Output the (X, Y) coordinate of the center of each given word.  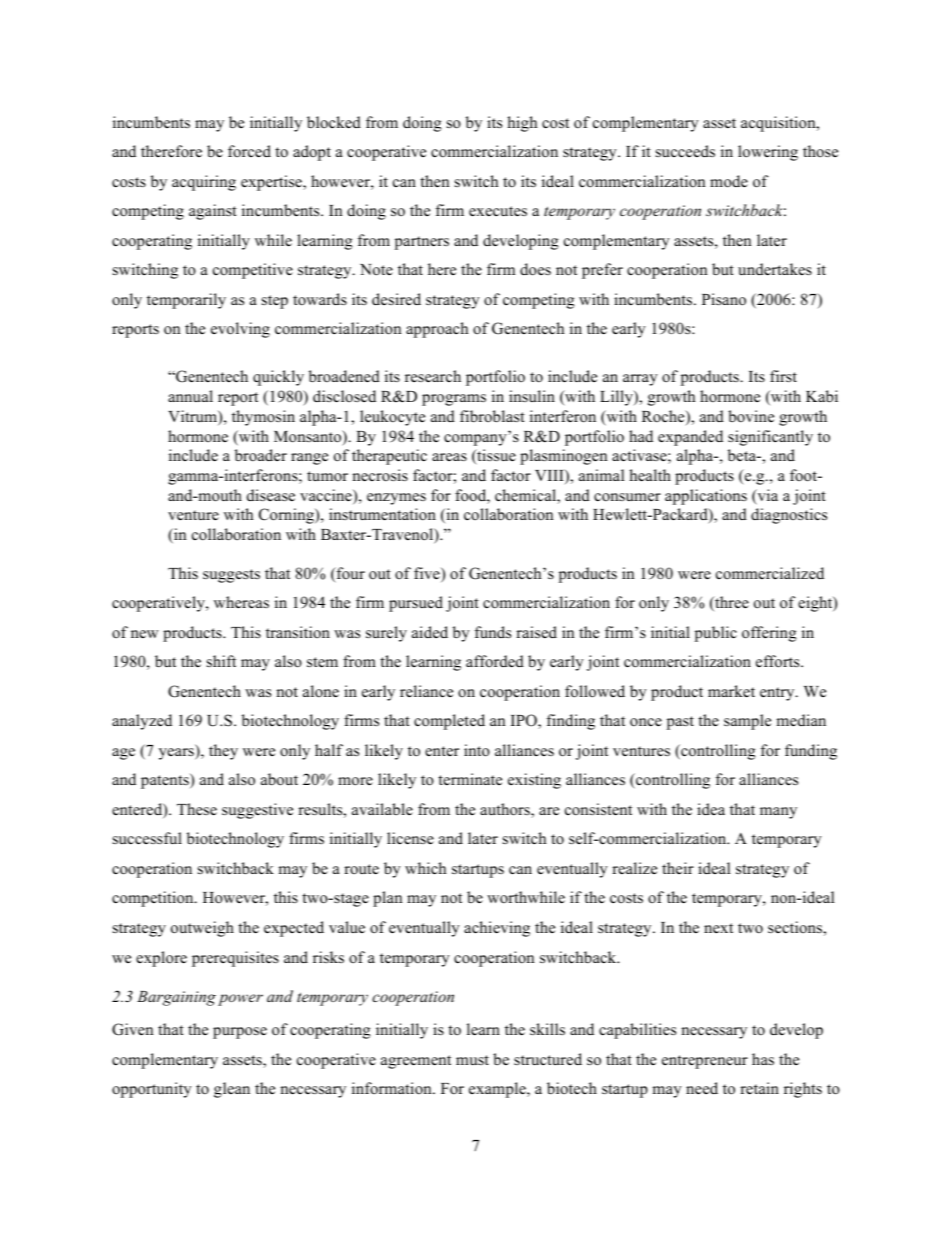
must (472, 1060)
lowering (768, 153)
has (763, 1059)
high (522, 124)
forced (249, 151)
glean (232, 1090)
